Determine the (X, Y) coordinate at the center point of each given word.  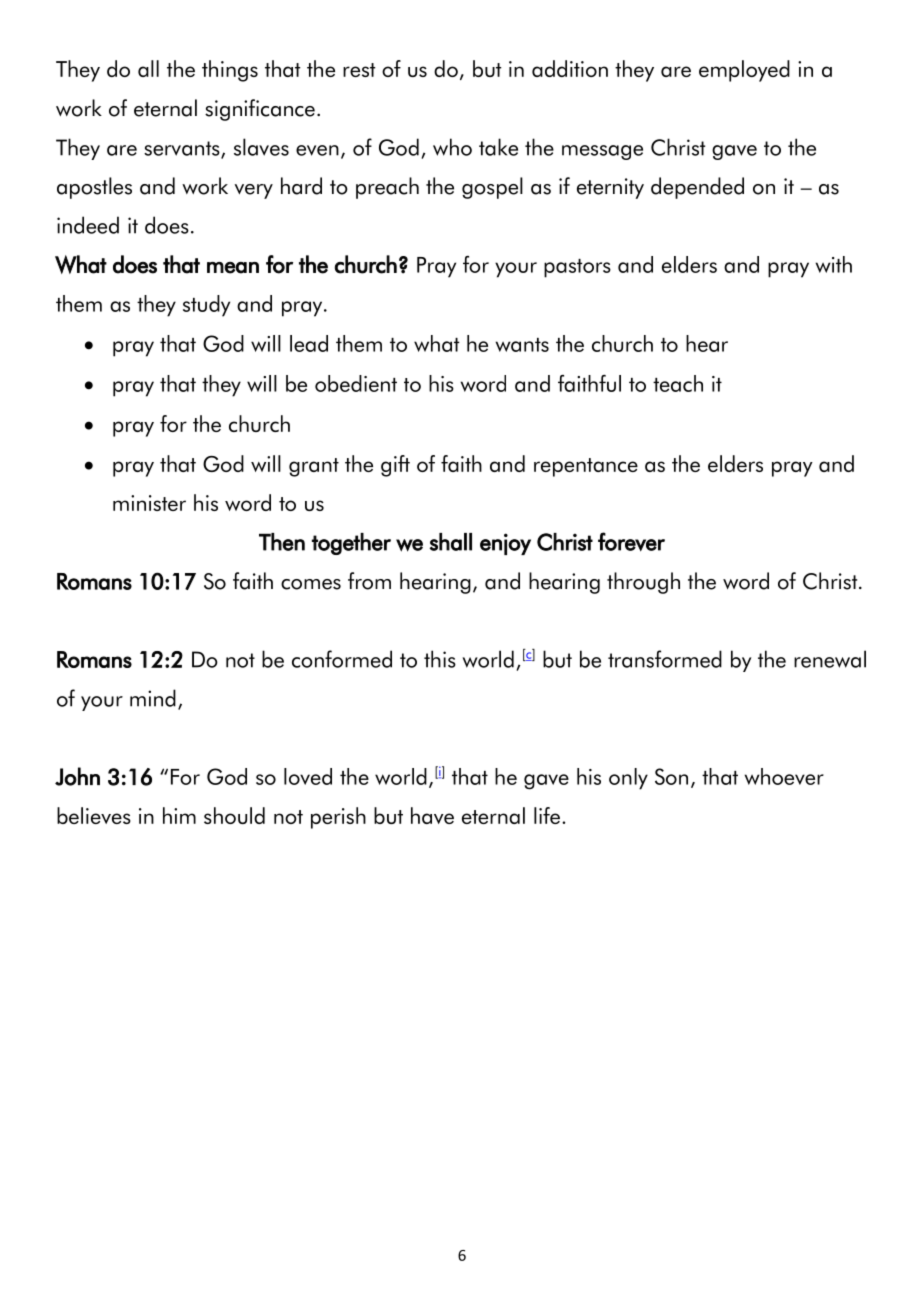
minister (149, 503)
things (230, 71)
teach (678, 383)
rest (359, 70)
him (179, 815)
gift (395, 466)
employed (744, 71)
